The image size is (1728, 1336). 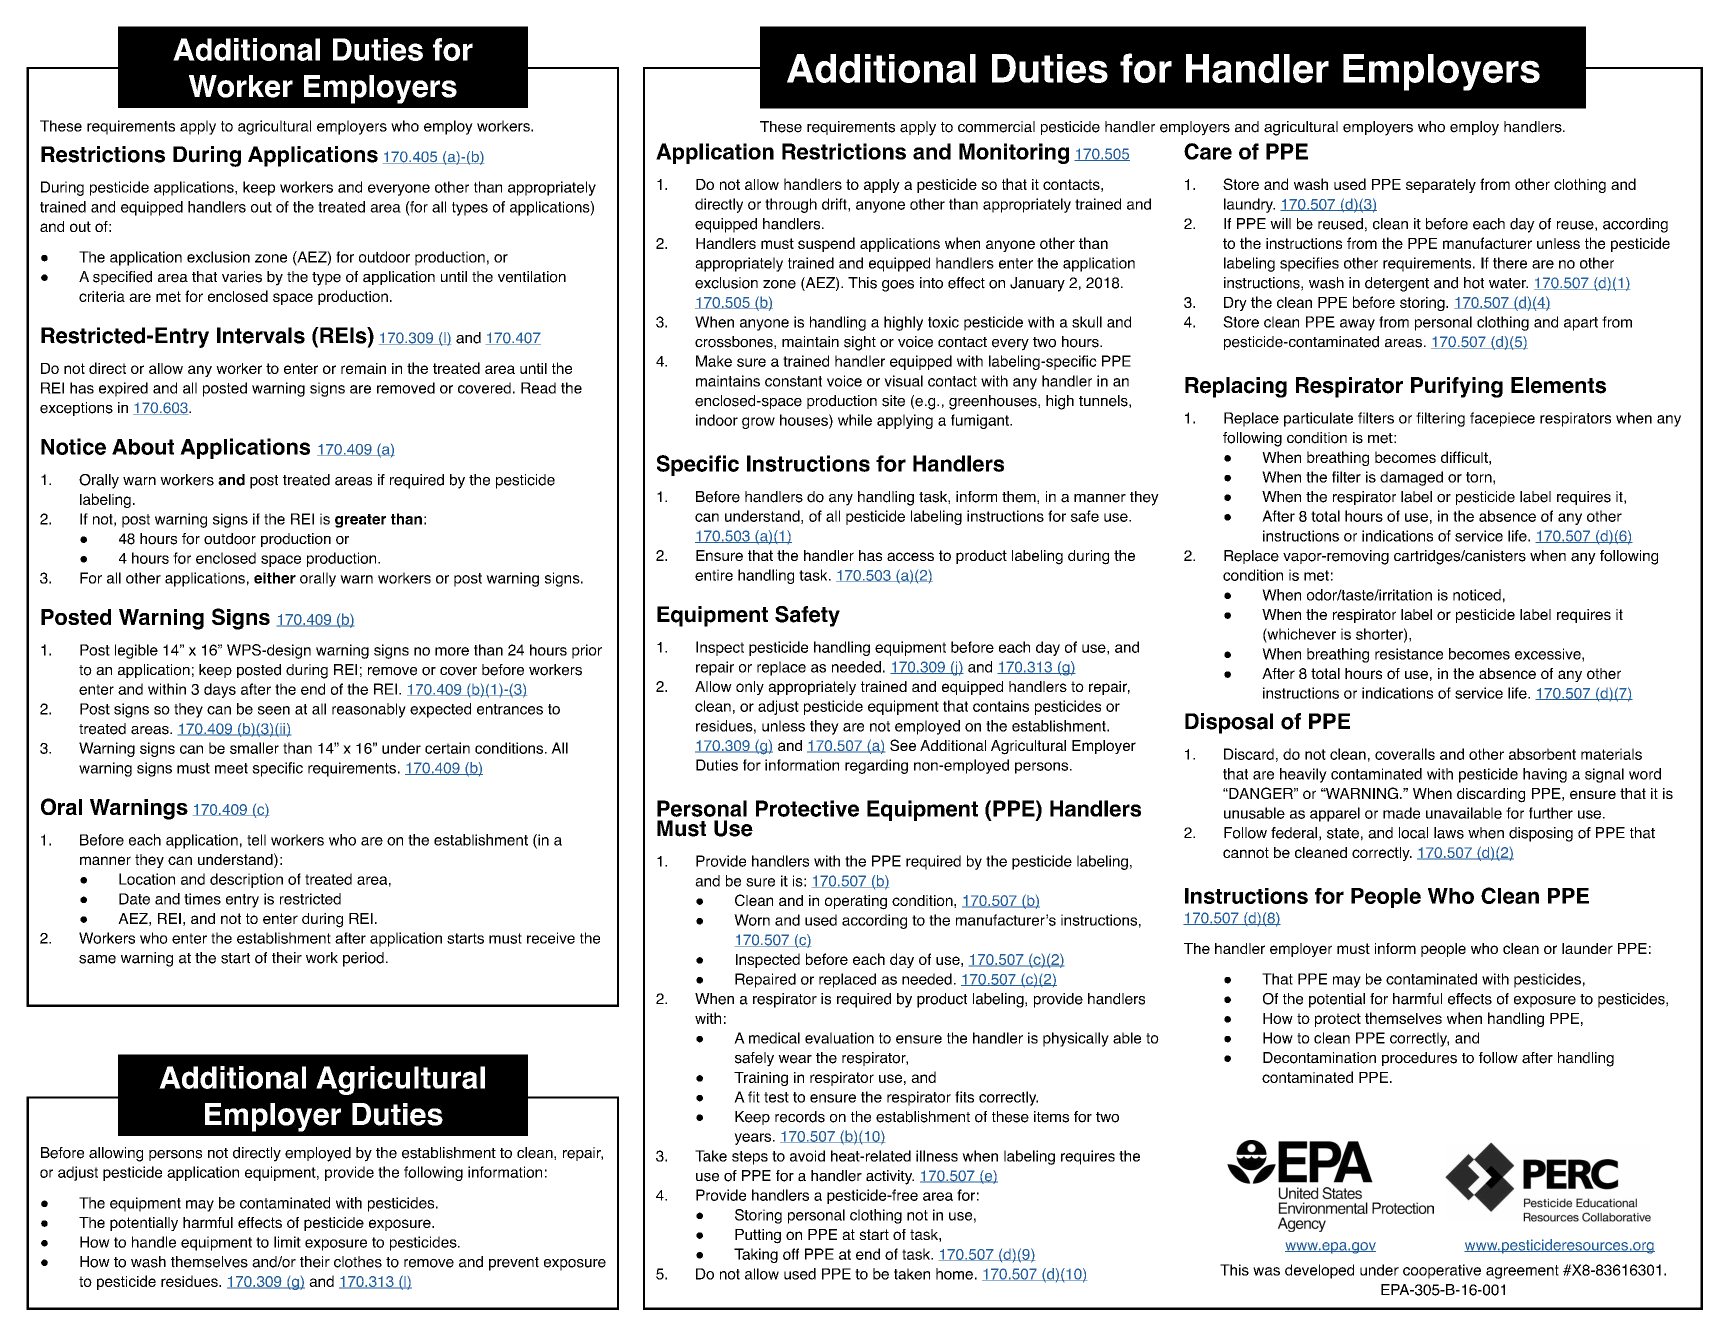 What do you see at coordinates (363, 959) in the document?
I see `period` at bounding box center [363, 959].
